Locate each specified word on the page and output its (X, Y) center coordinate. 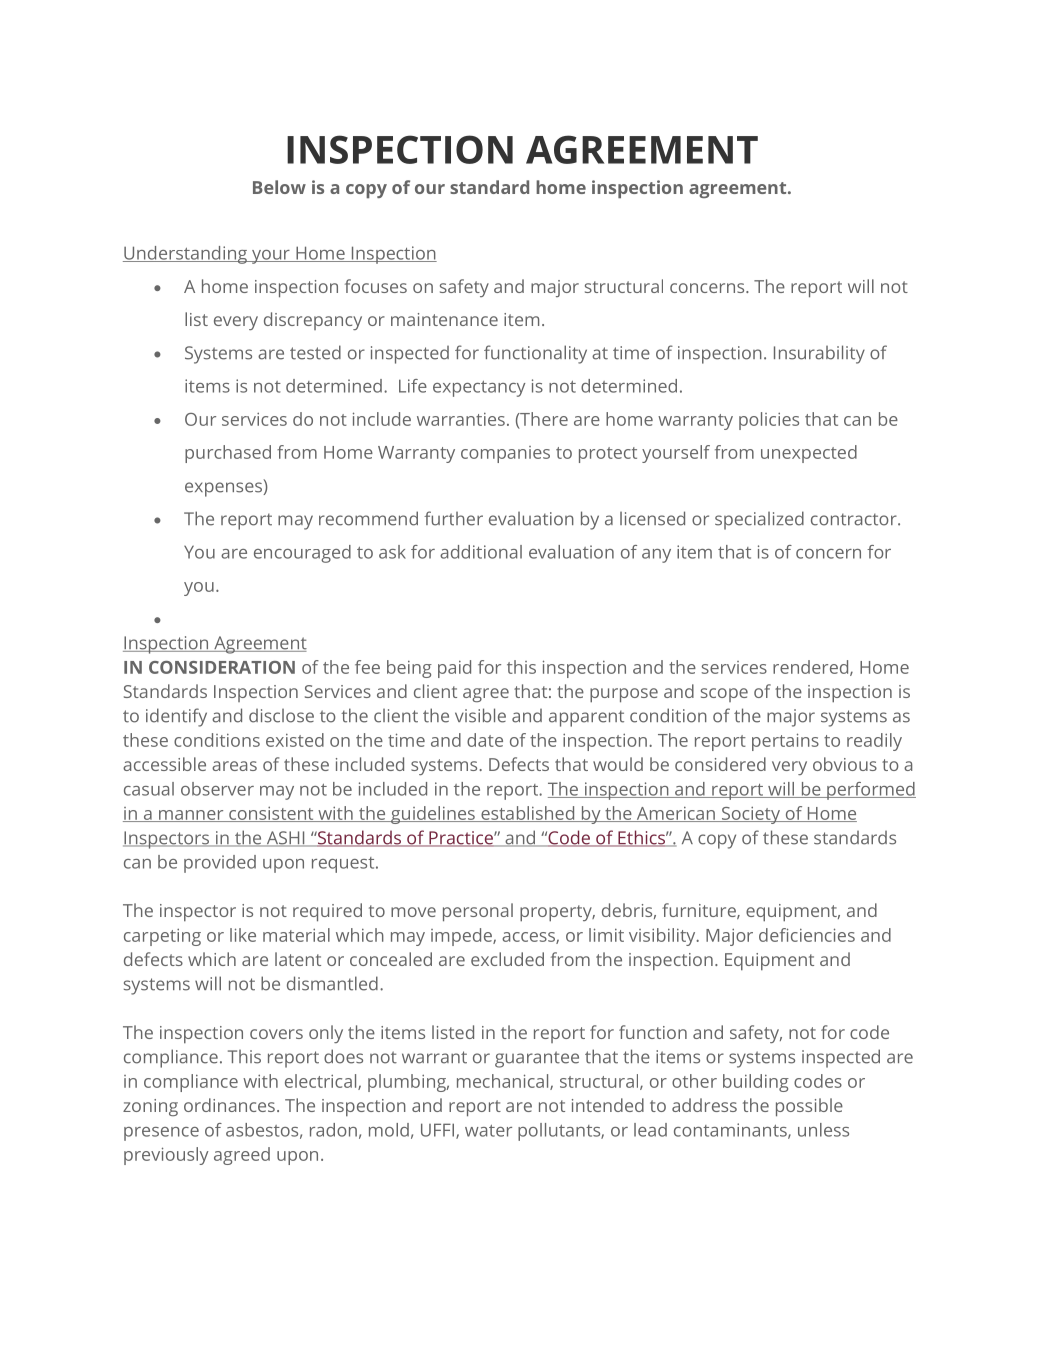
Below (279, 187)
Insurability (819, 354)
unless (823, 1130)
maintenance (444, 319)
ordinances (229, 1105)
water (488, 1131)
